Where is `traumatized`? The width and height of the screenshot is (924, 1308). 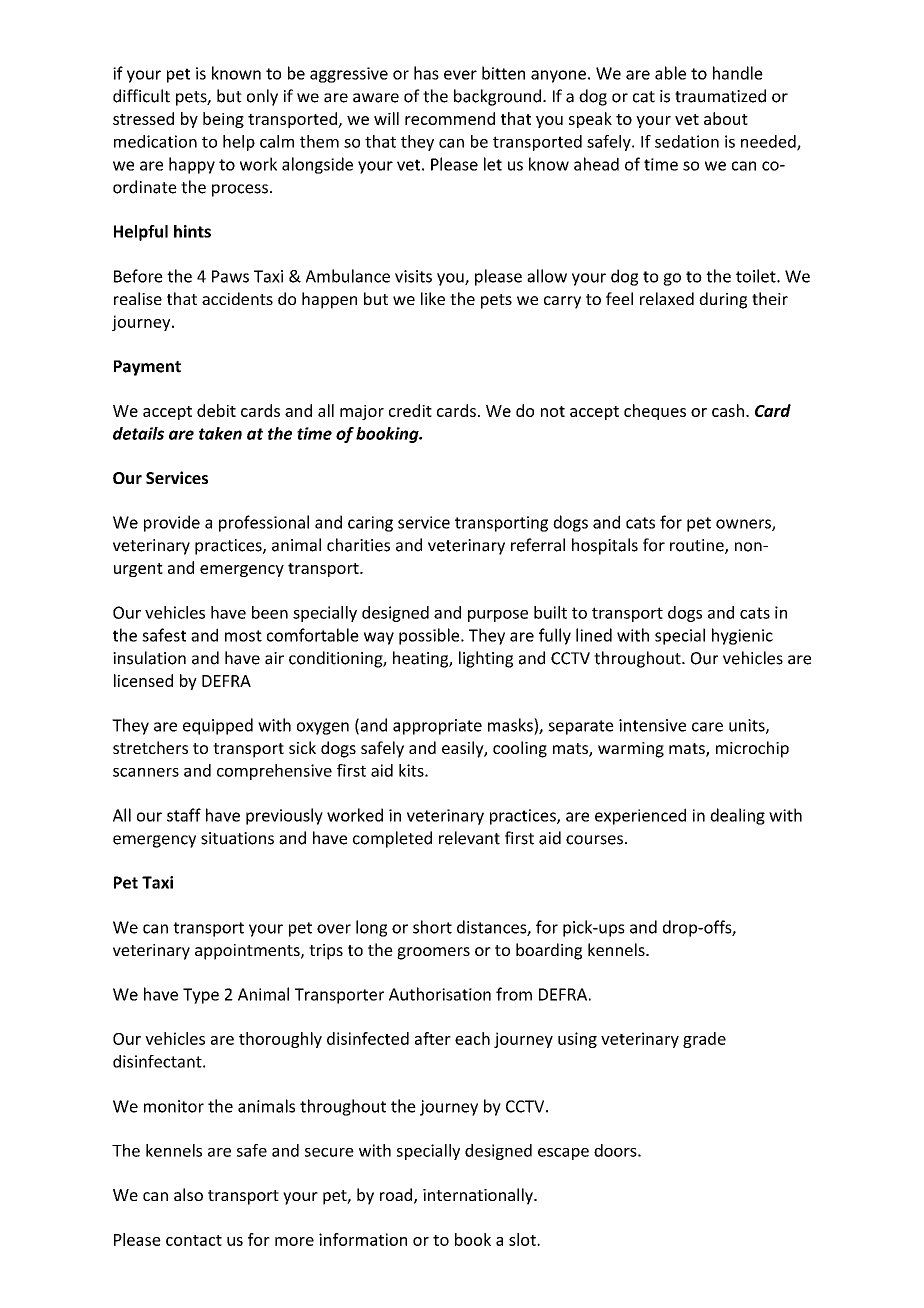
traumatized is located at coordinates (720, 96).
